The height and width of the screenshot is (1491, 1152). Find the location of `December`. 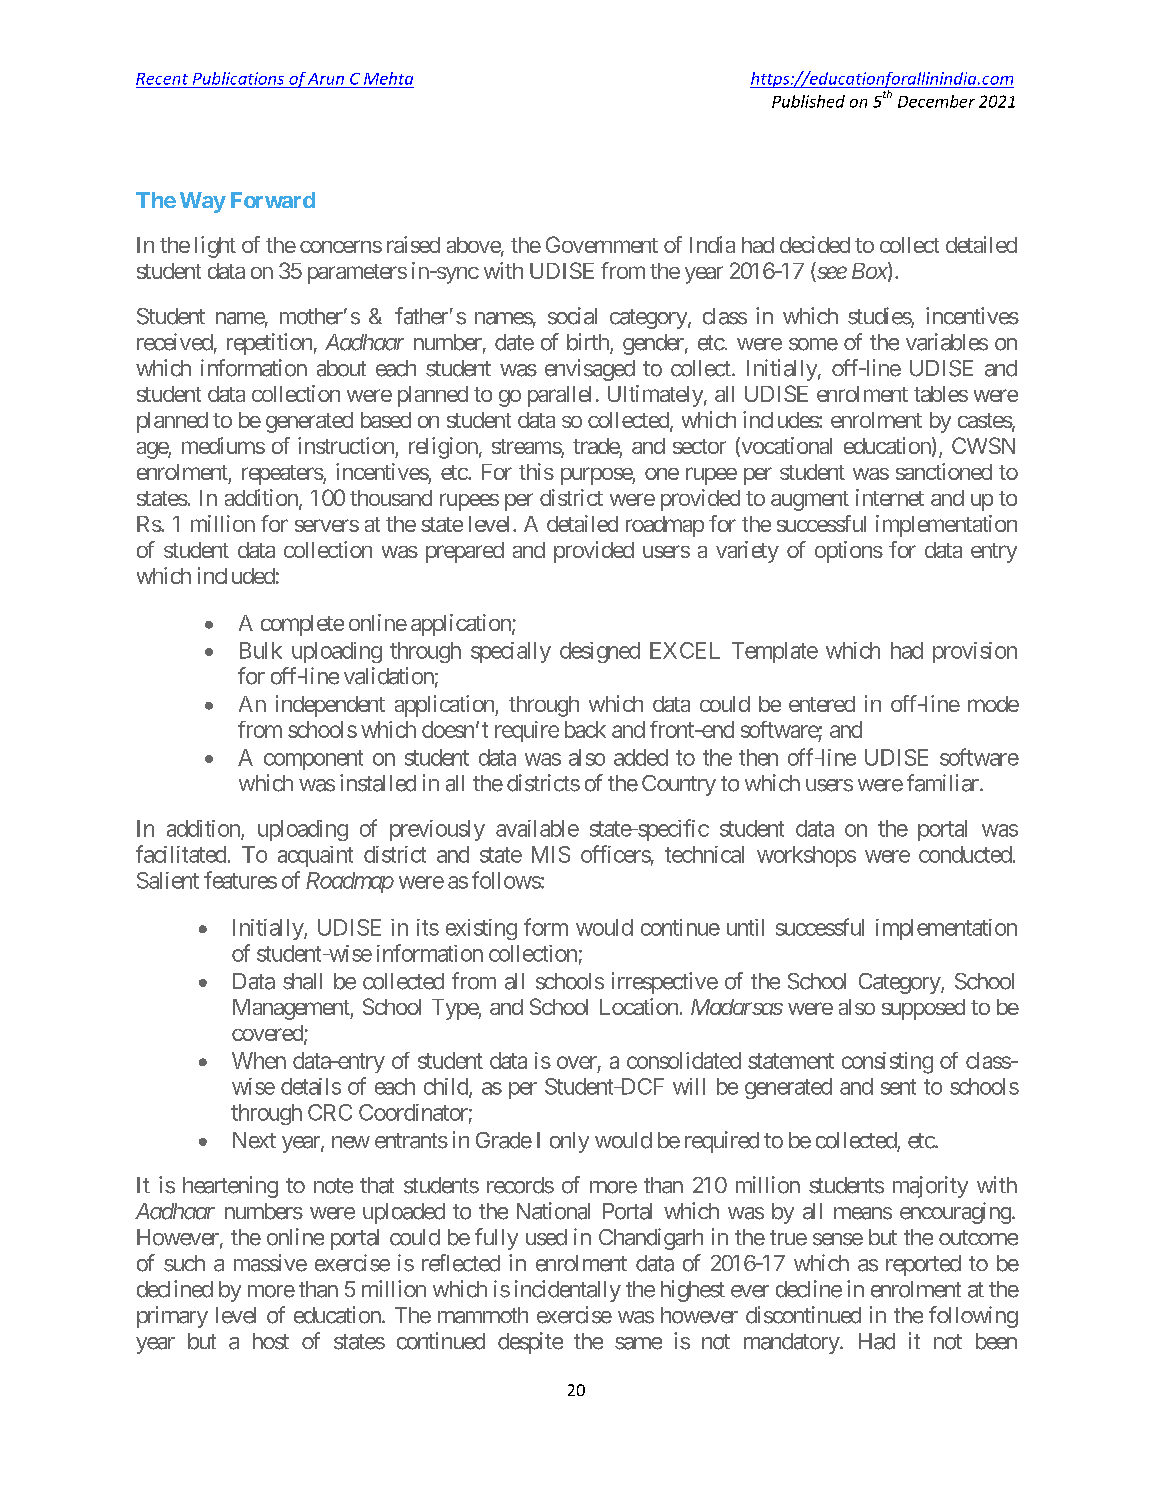

December is located at coordinates (936, 101).
